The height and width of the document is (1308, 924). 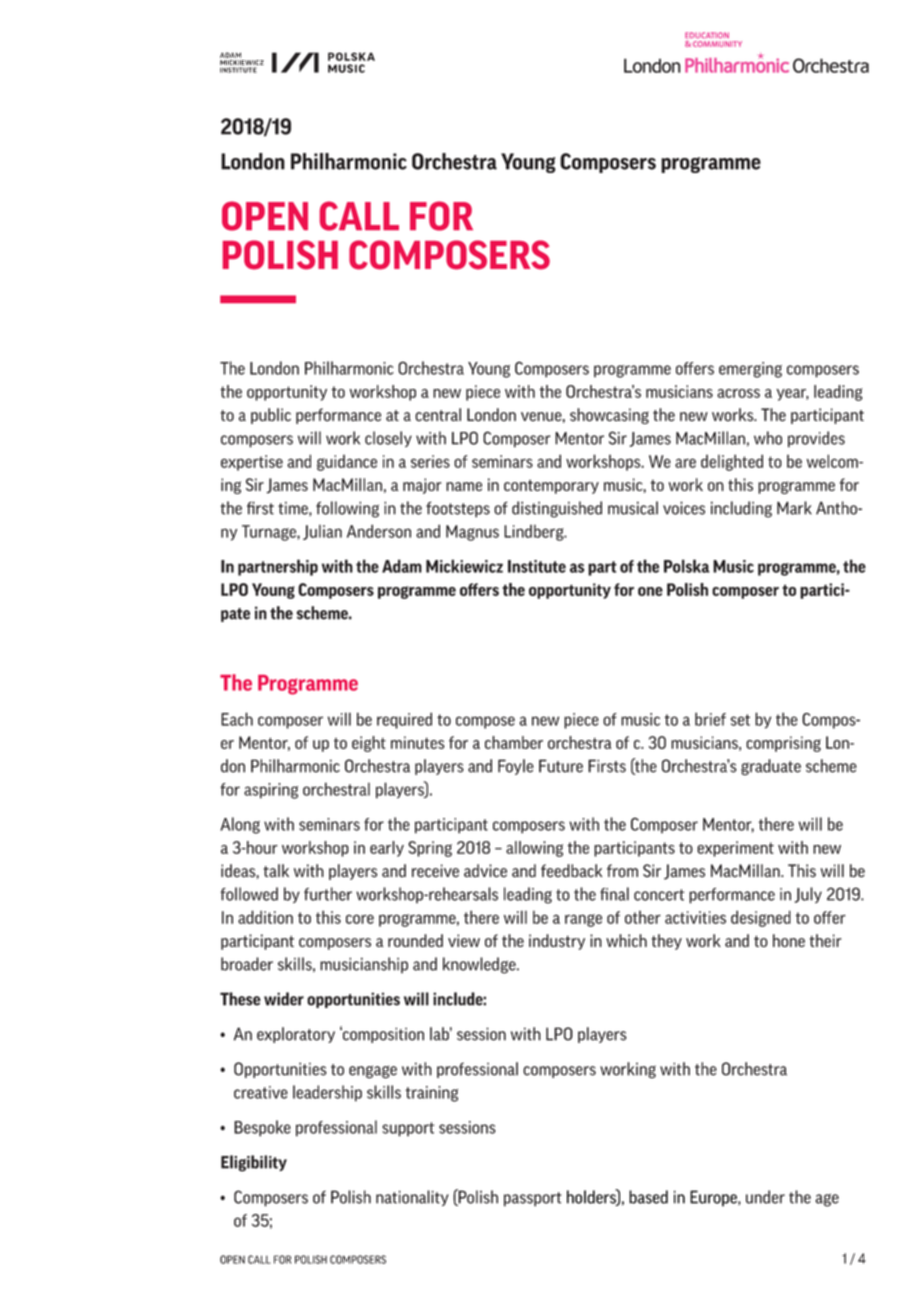 I want to click on further, so click(x=328, y=894).
